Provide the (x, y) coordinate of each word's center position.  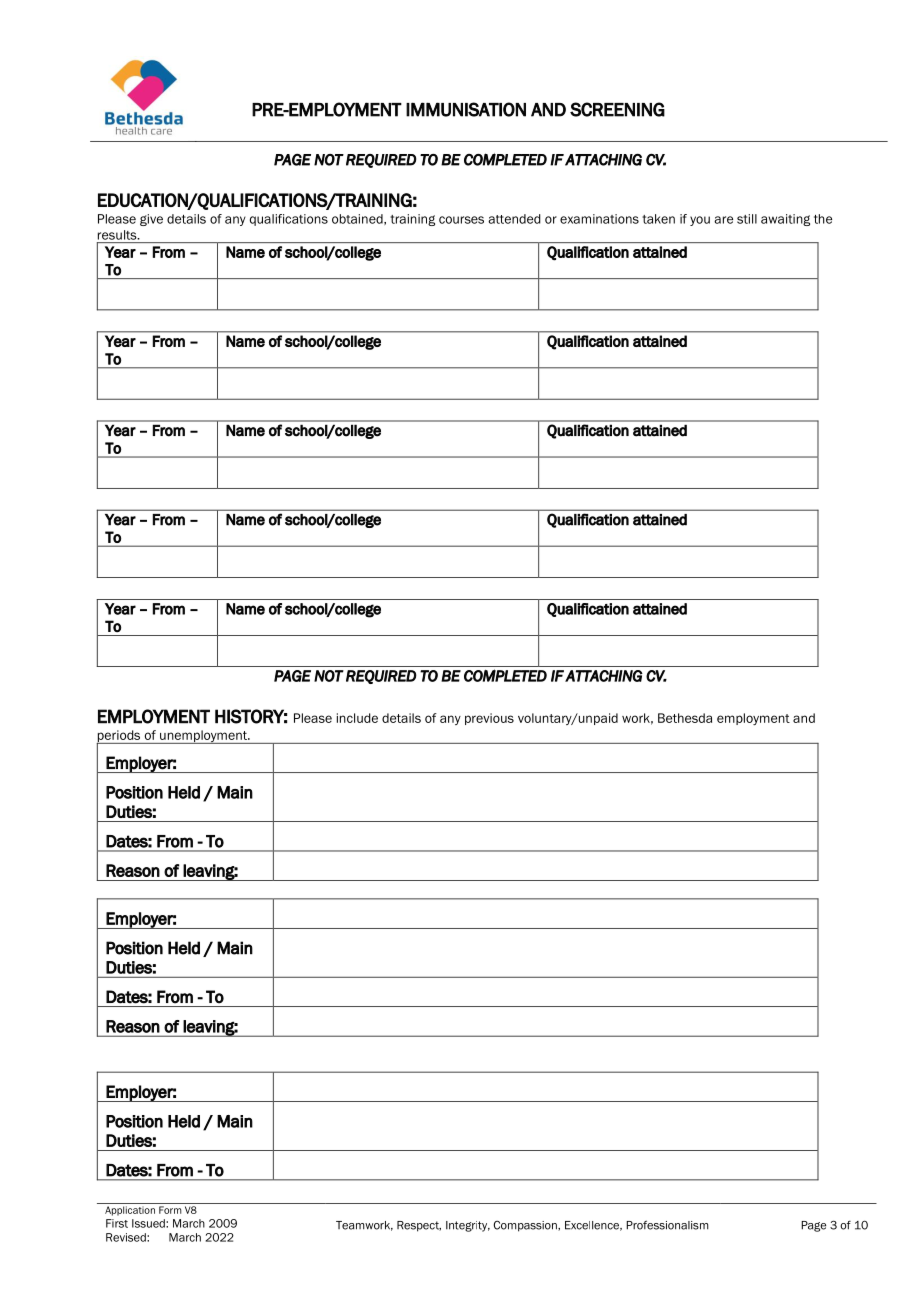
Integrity (468, 1226)
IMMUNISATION (466, 109)
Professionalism (667, 1225)
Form (170, 1210)
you (700, 221)
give (151, 220)
